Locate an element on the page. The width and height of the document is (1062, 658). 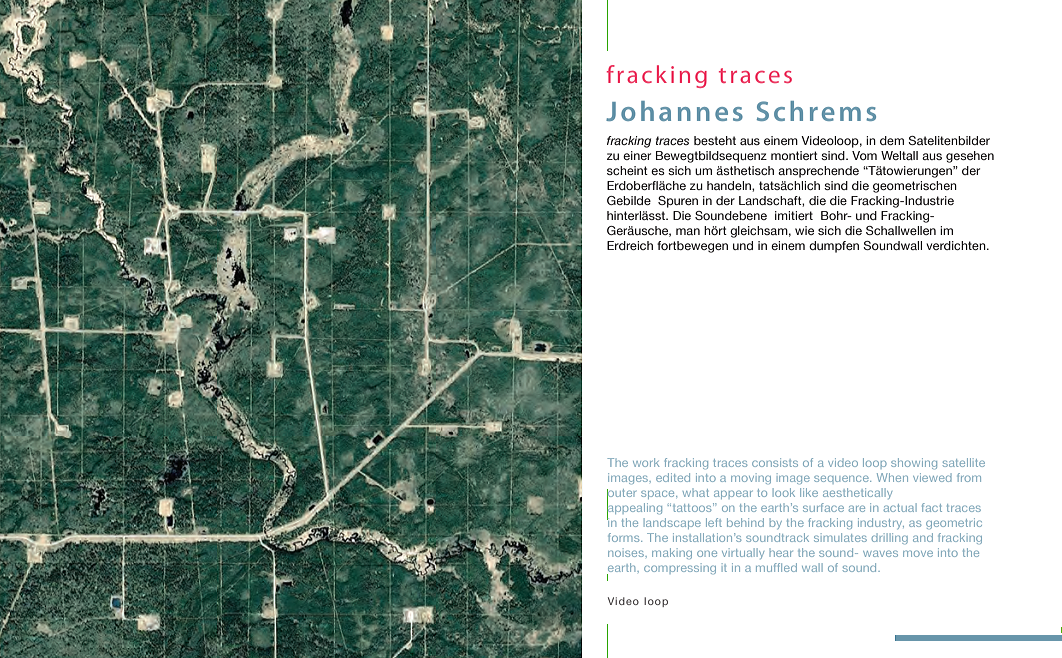
edited is located at coordinates (673, 477).
